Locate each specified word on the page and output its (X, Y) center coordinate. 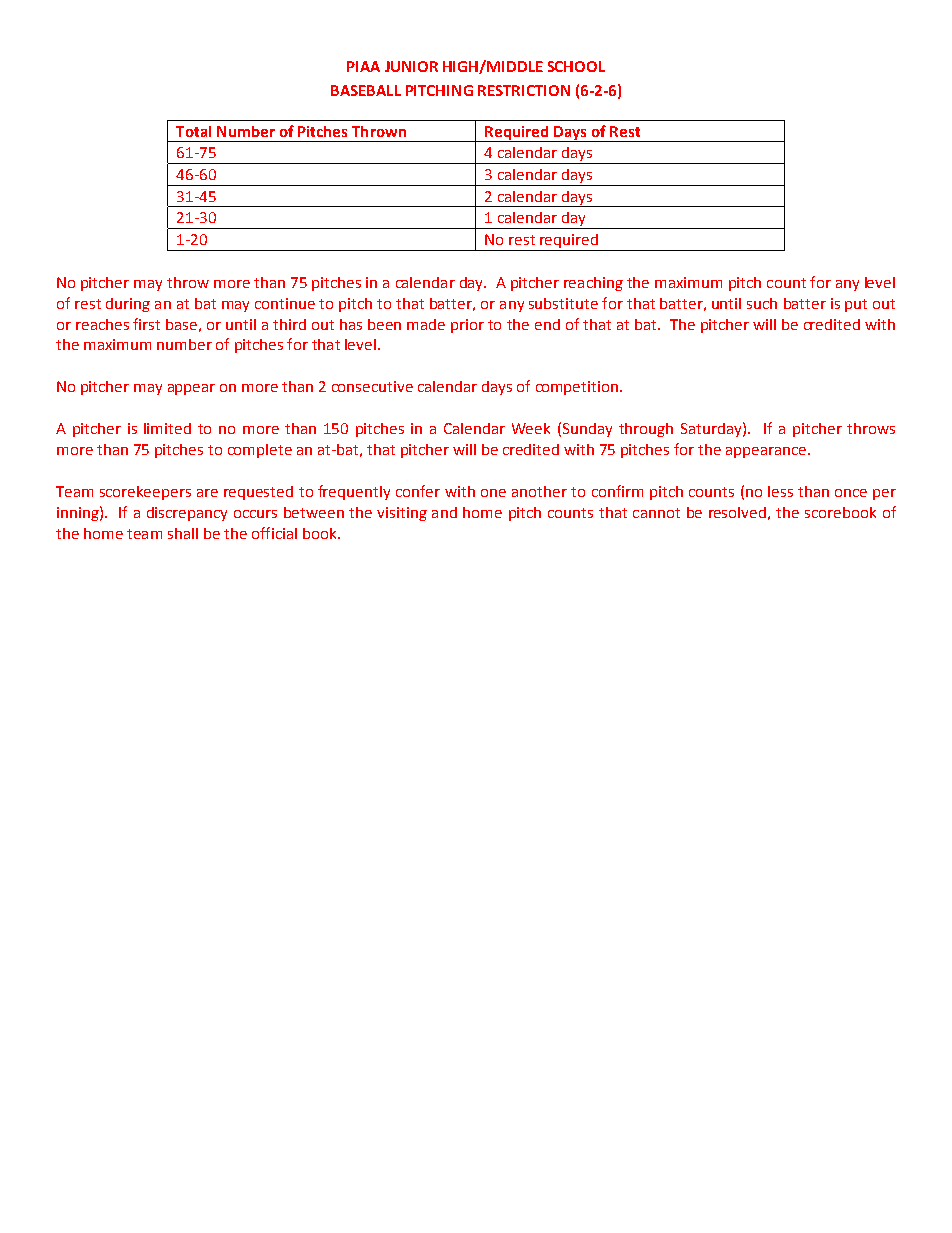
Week (531, 428)
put (856, 305)
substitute (563, 303)
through (646, 430)
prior (467, 326)
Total (193, 131)
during (128, 305)
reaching (593, 284)
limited (167, 428)
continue (285, 303)
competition (577, 388)
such (762, 303)
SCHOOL (576, 66)
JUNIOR (411, 66)
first (146, 324)
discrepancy (187, 514)
